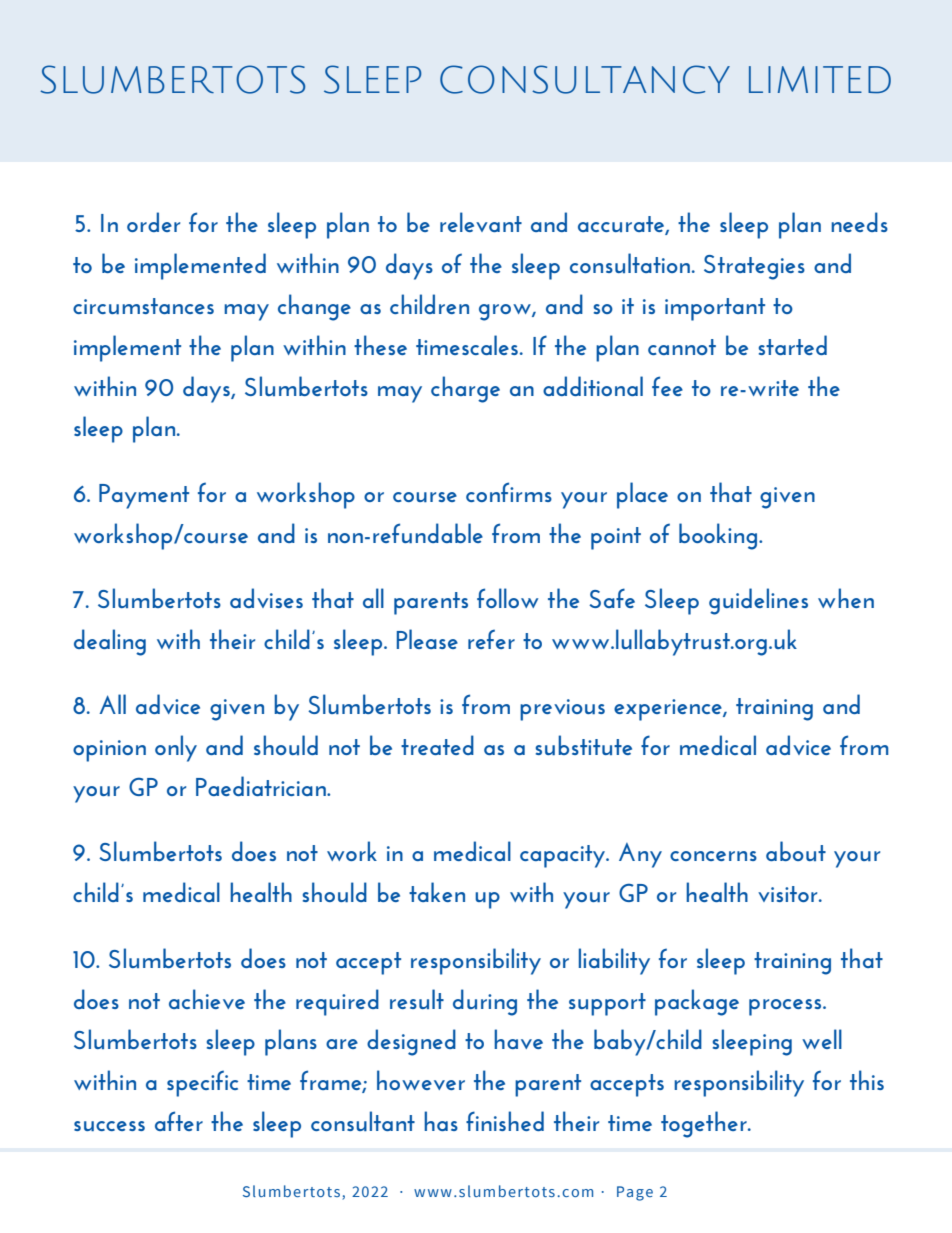 This page has width=952, height=1233. What do you see at coordinates (153, 222) in the page?
I see `order` at bounding box center [153, 222].
